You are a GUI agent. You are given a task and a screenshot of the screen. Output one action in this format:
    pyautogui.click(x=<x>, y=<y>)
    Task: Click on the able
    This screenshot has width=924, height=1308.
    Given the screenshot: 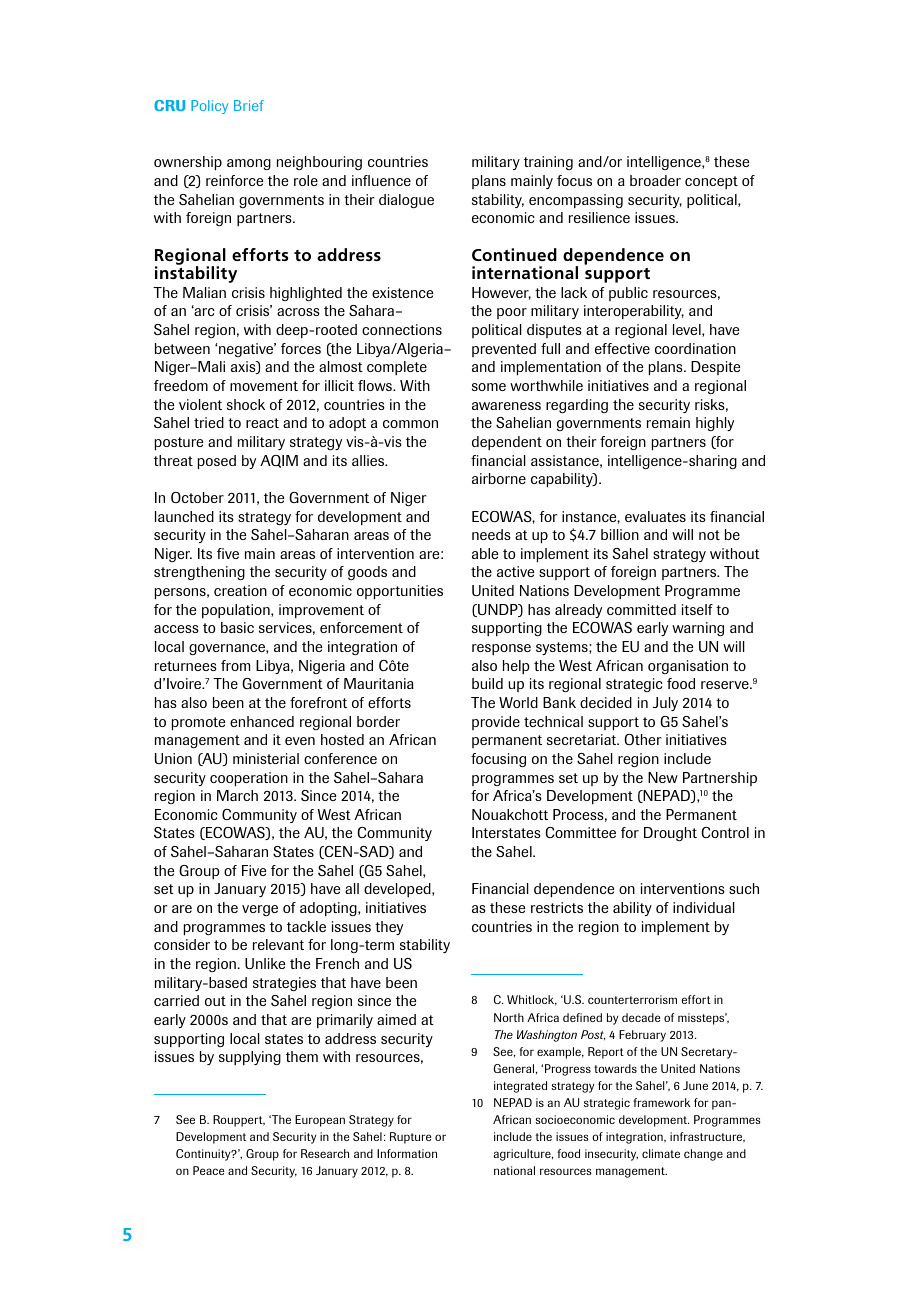 What is the action you would take?
    pyautogui.click(x=485, y=553)
